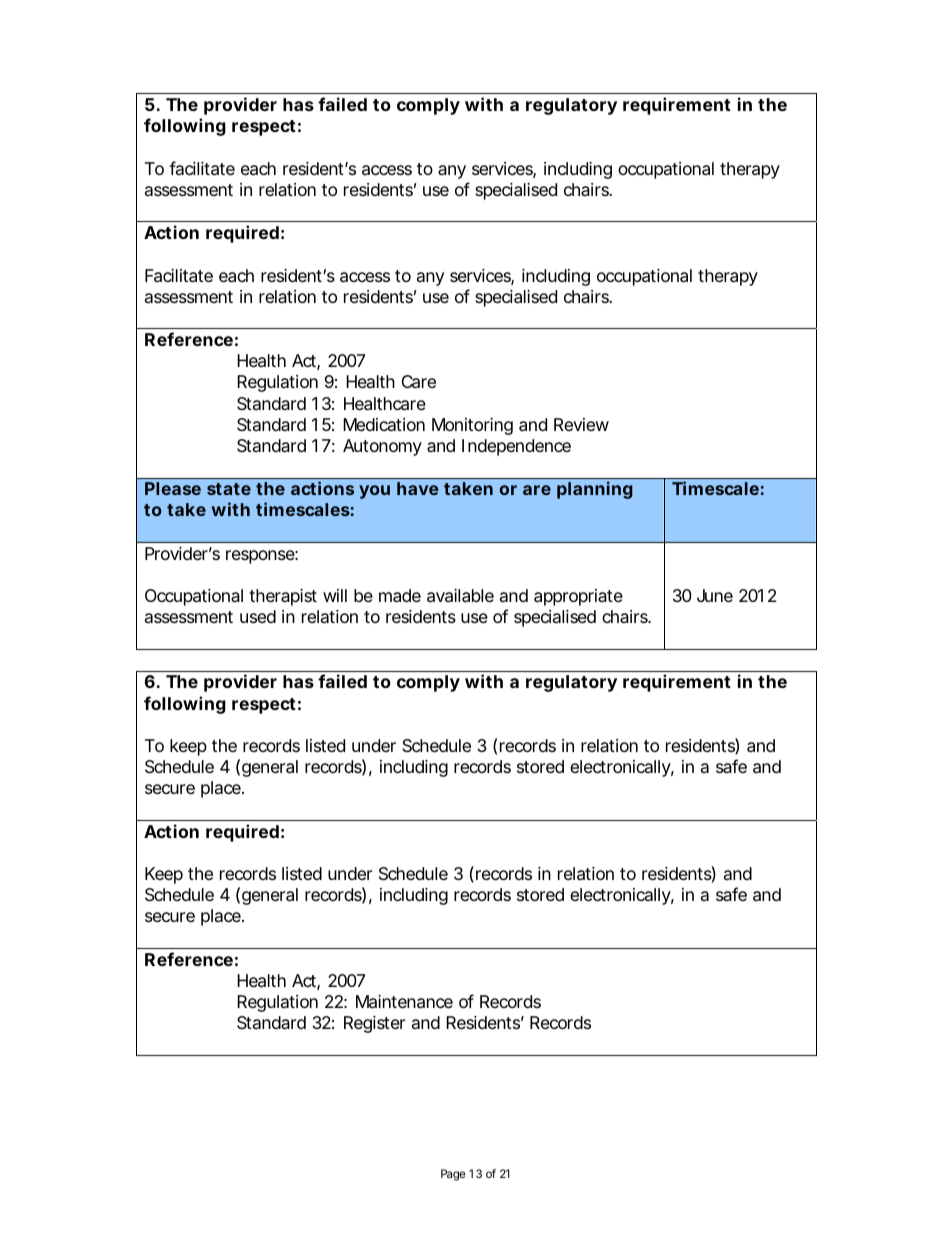 The height and width of the screenshot is (1233, 952). Describe the element at coordinates (418, 488) in the screenshot. I see `have` at that location.
